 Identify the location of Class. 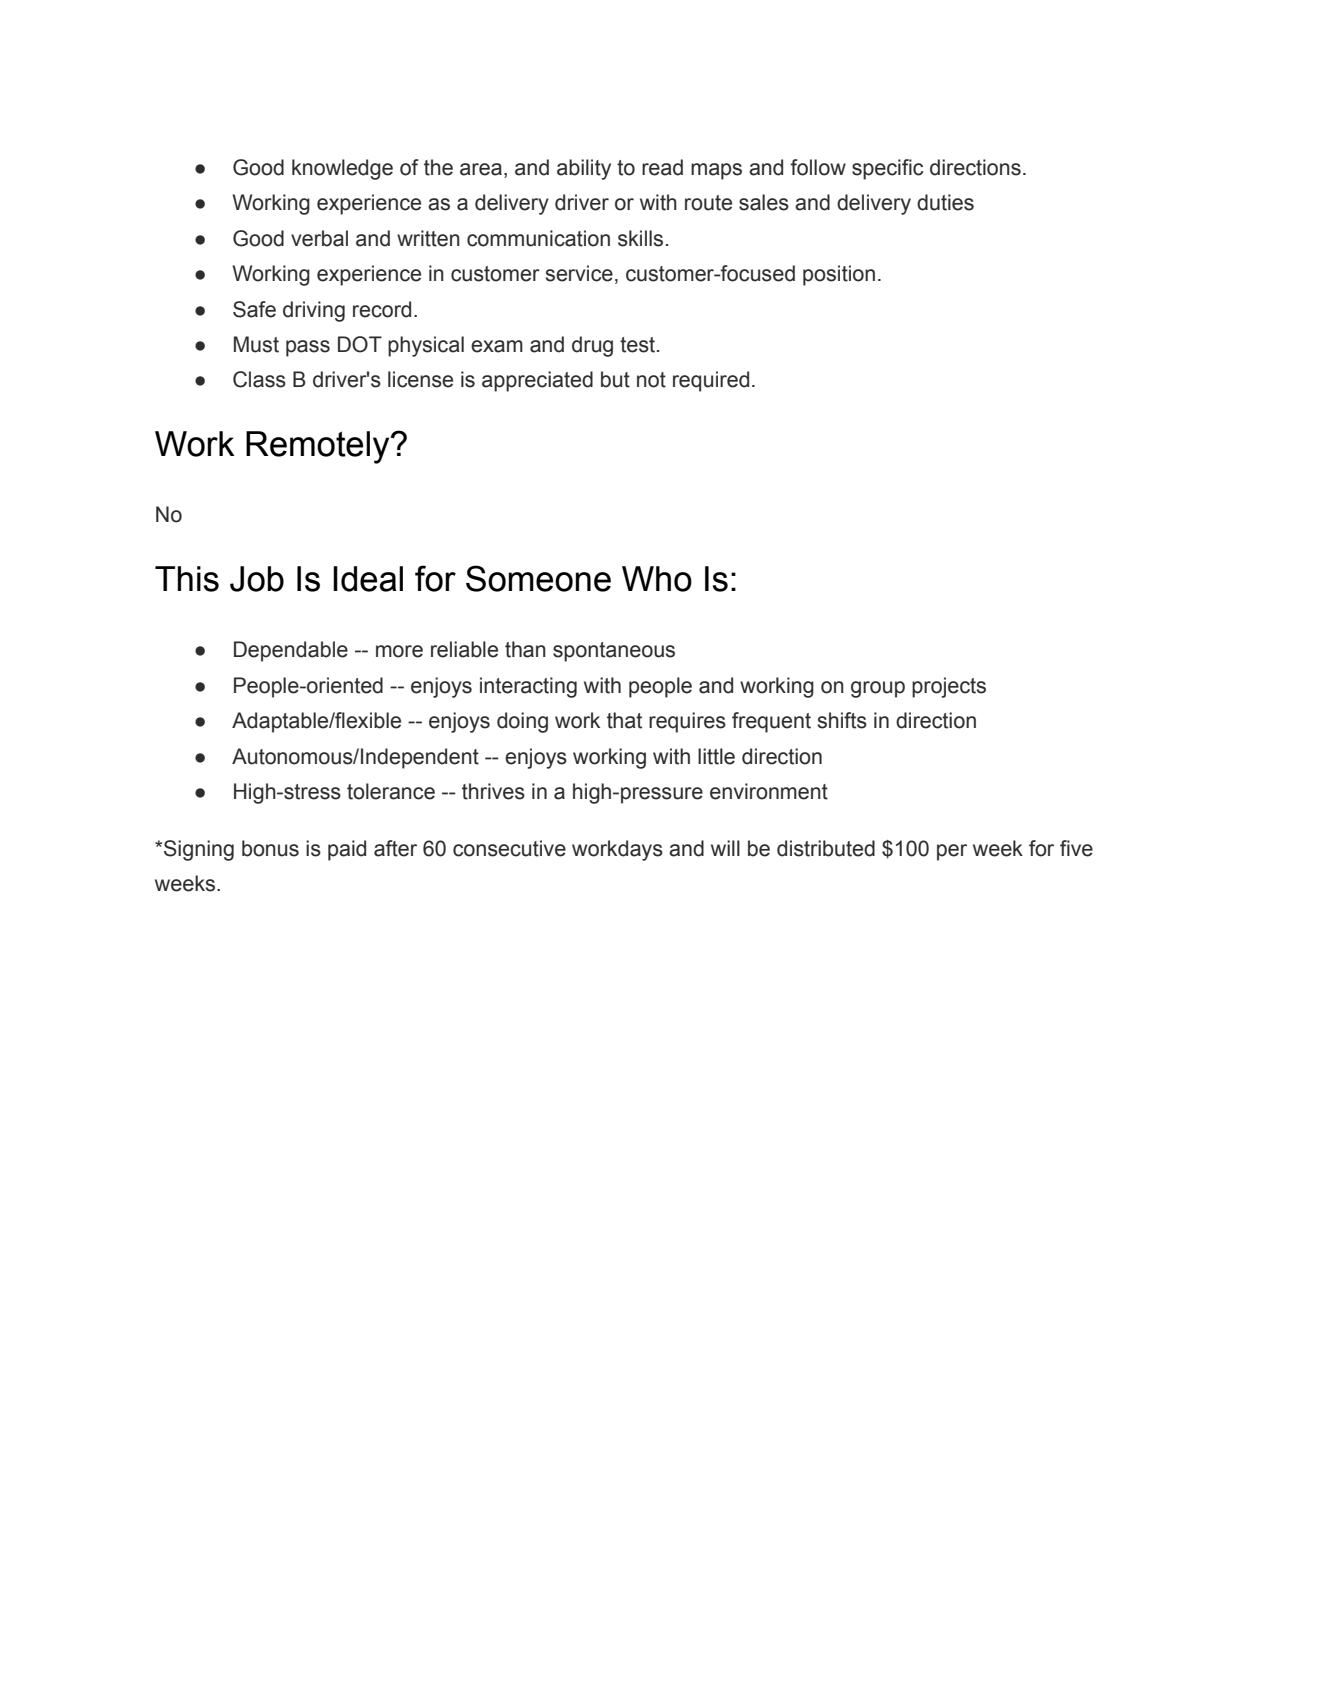
(259, 379).
